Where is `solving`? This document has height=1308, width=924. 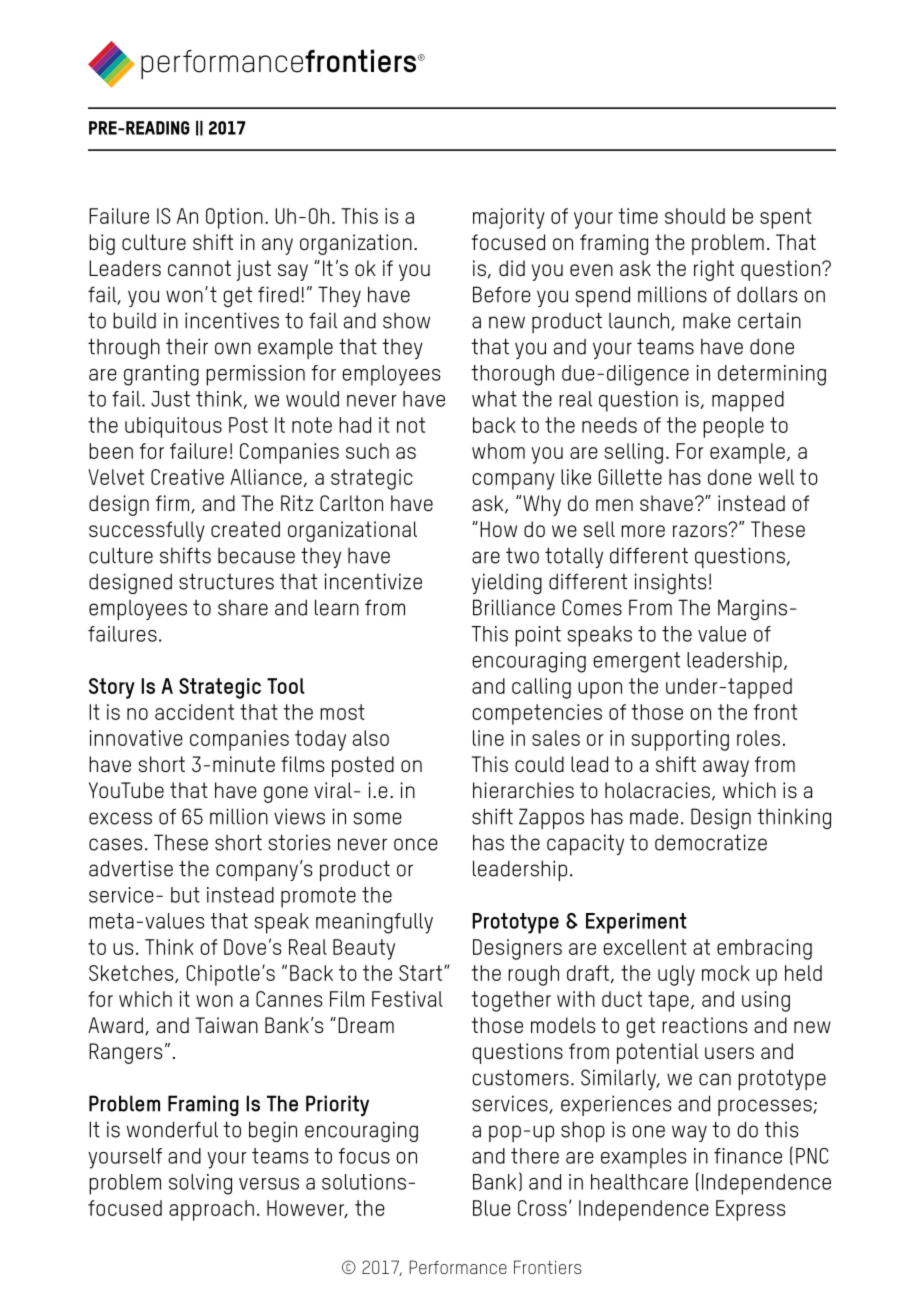 solving is located at coordinates (200, 1184).
